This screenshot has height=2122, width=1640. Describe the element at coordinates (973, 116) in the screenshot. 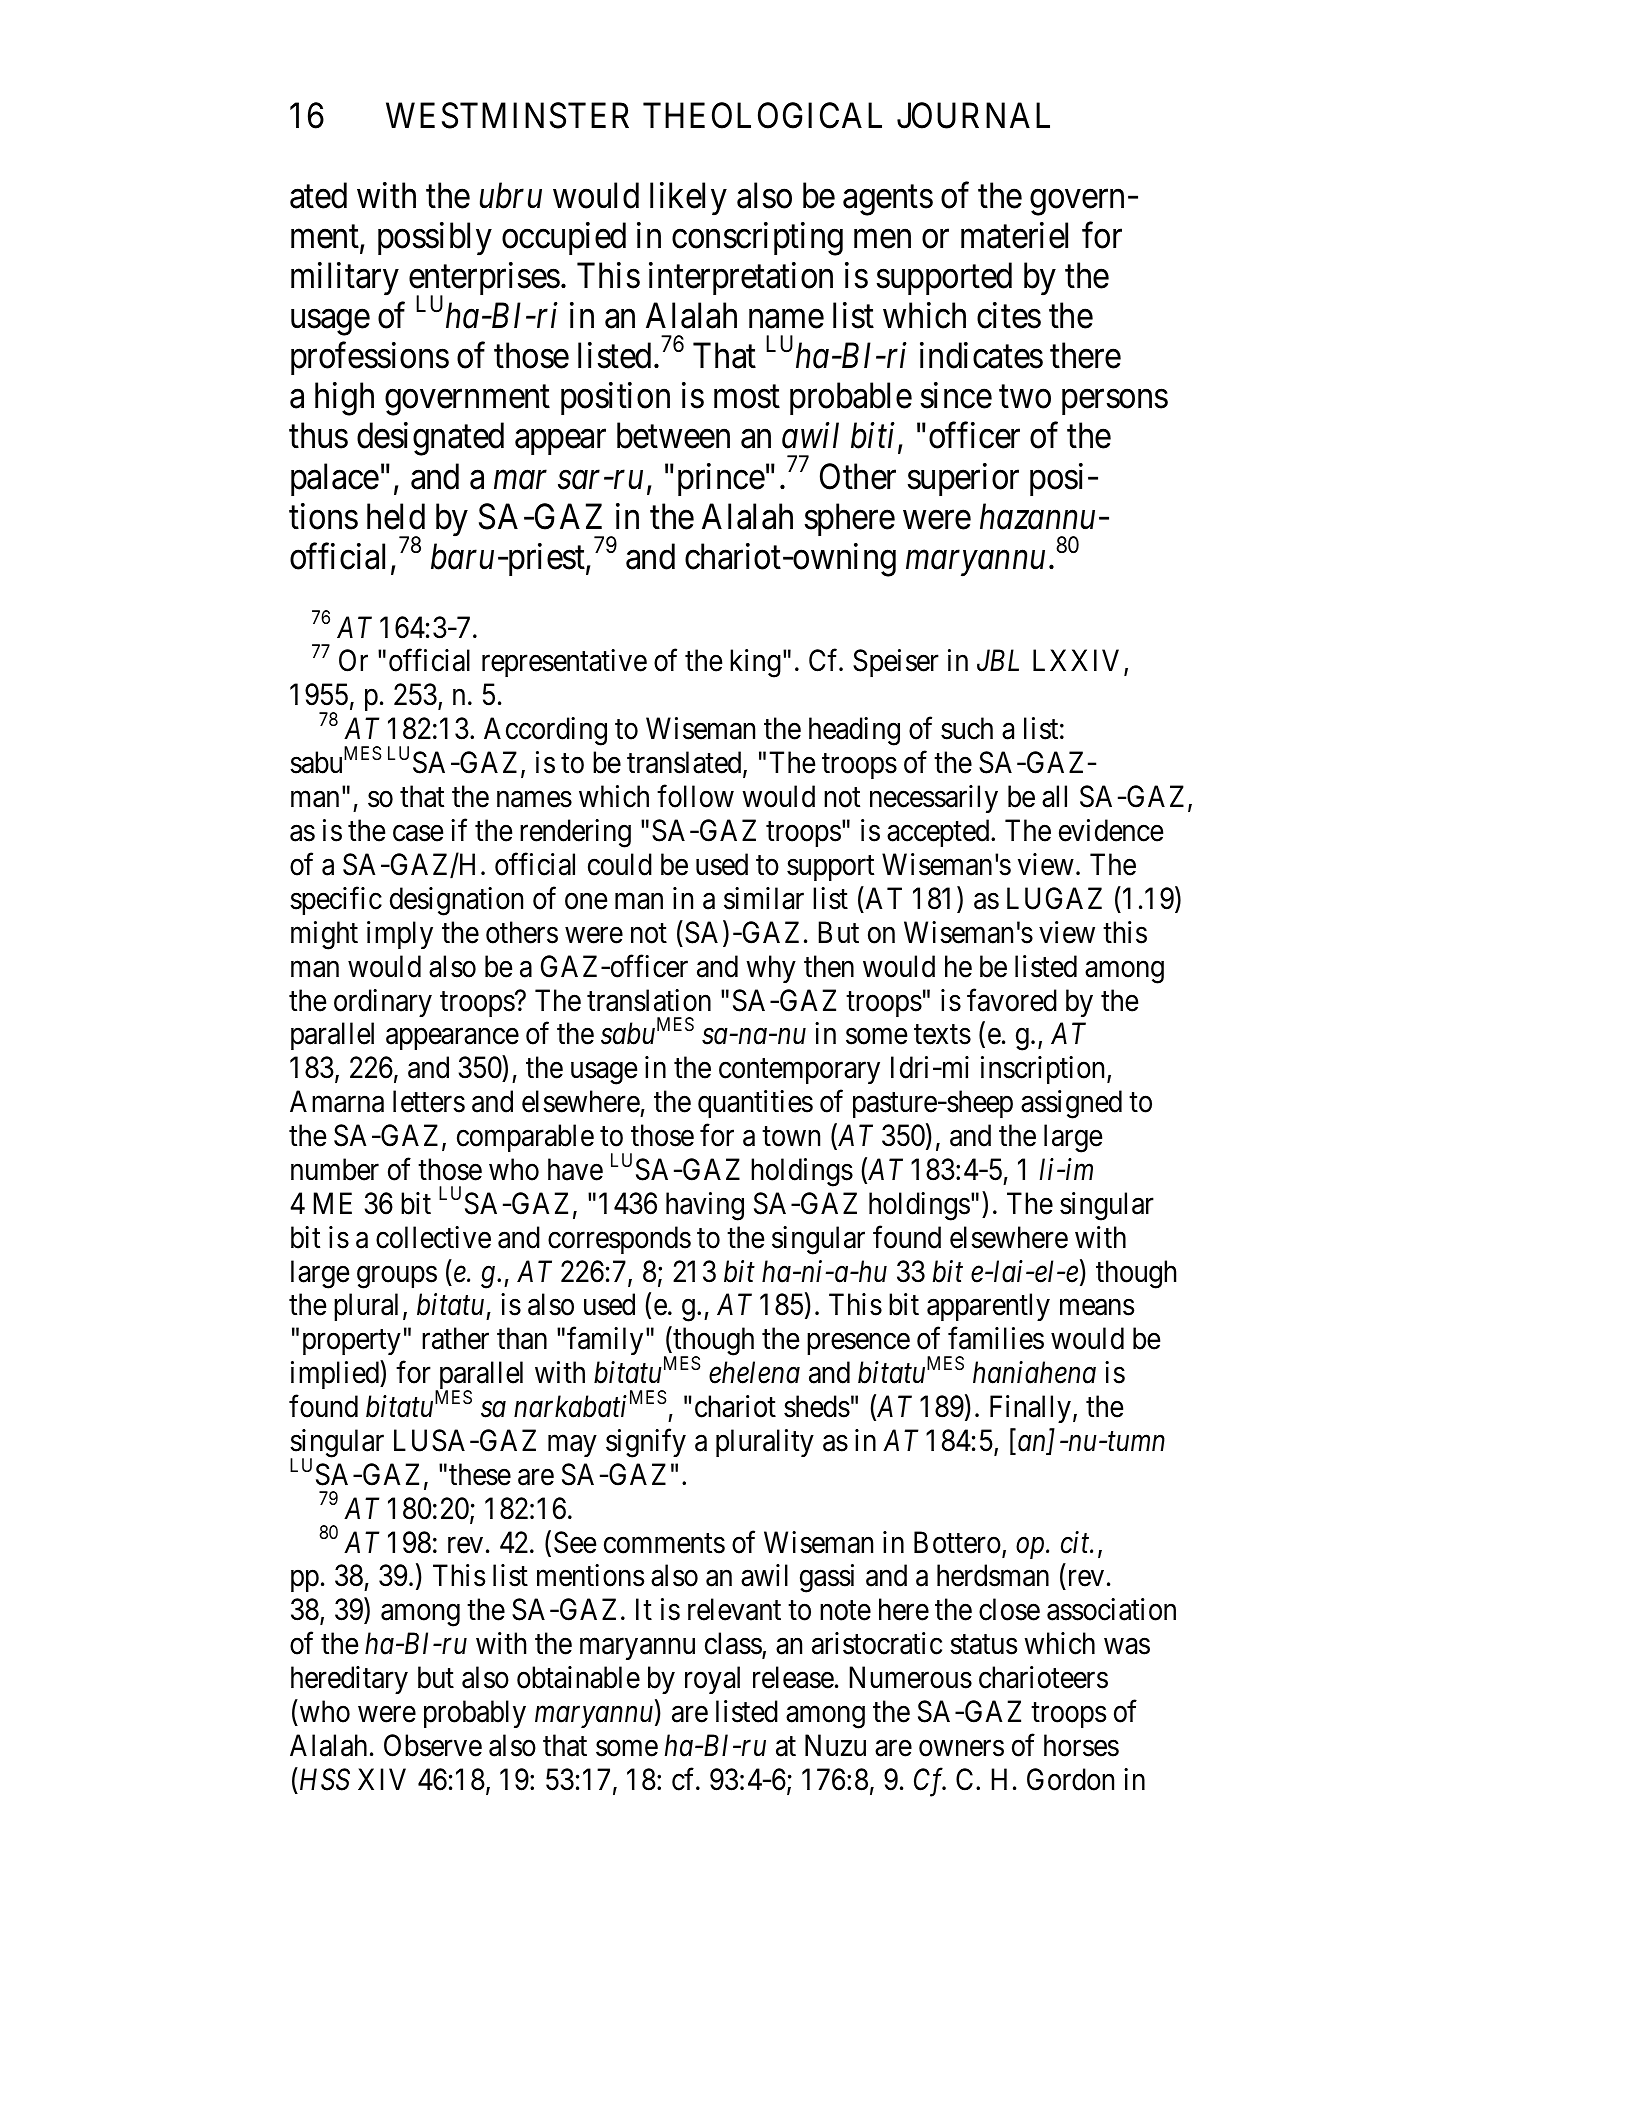

I see `JOURNAL` at that location.
